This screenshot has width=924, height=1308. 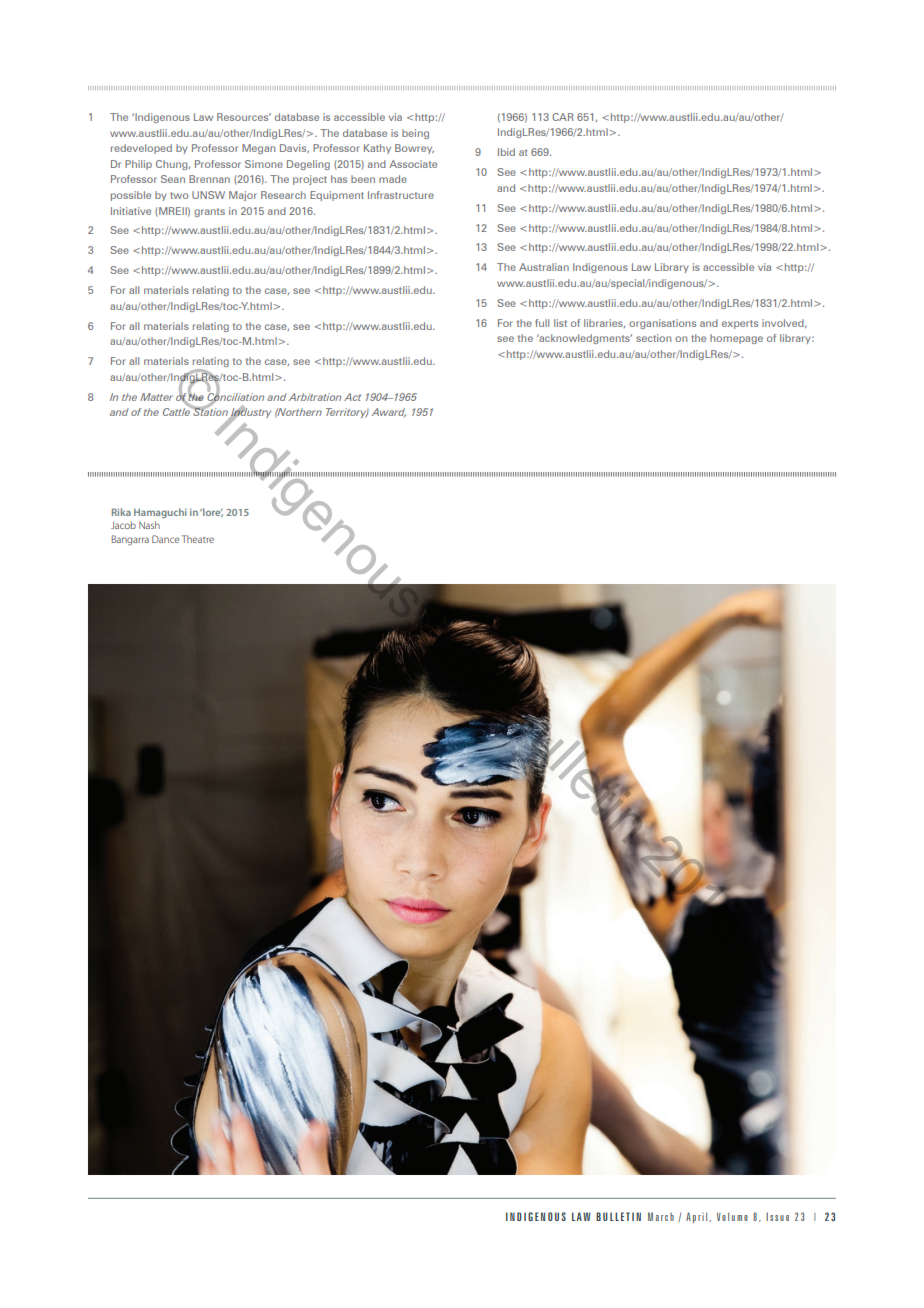 What do you see at coordinates (415, 134) in the screenshot?
I see `being` at bounding box center [415, 134].
